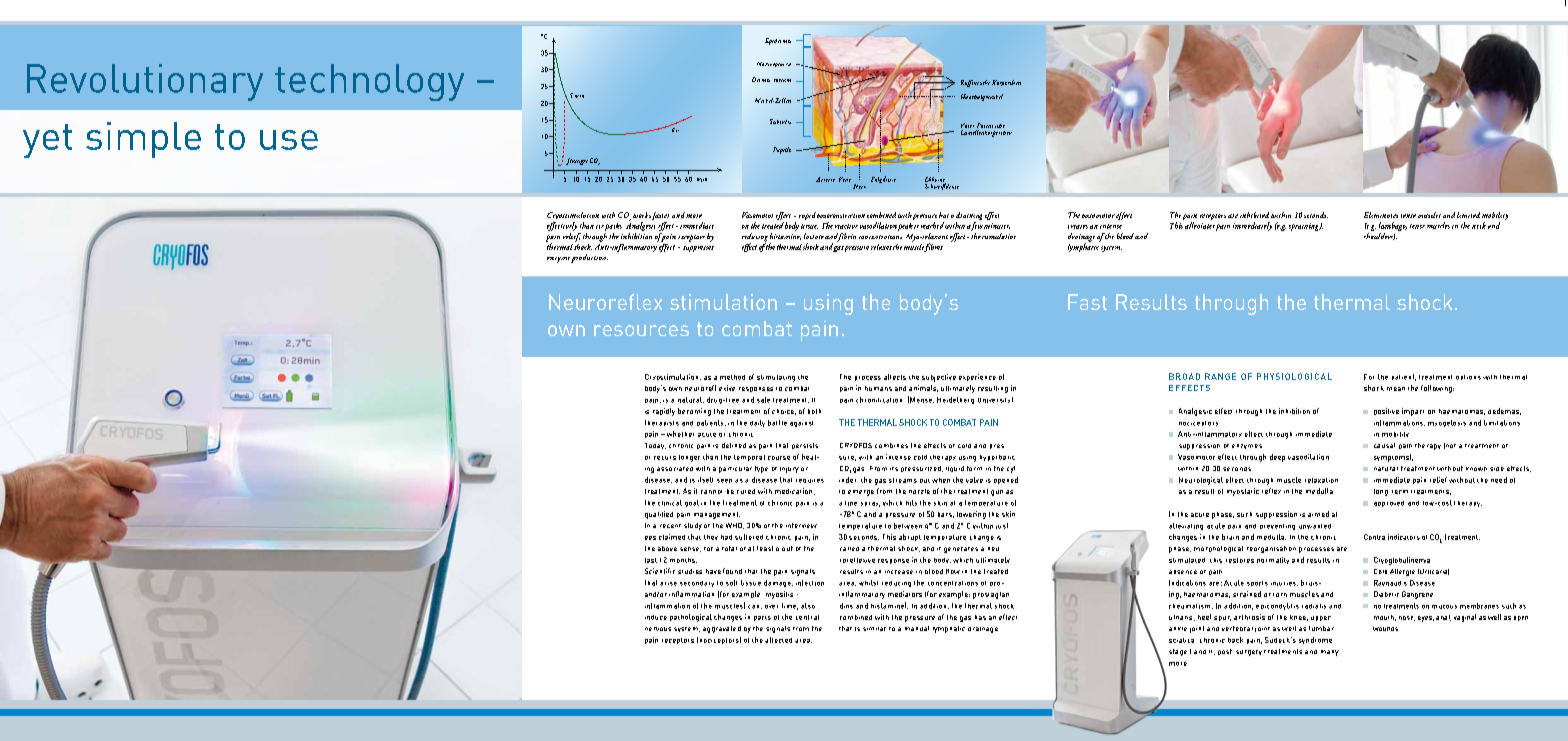 This image has width=1568, height=741. I want to click on Eis, so click(674, 128).
